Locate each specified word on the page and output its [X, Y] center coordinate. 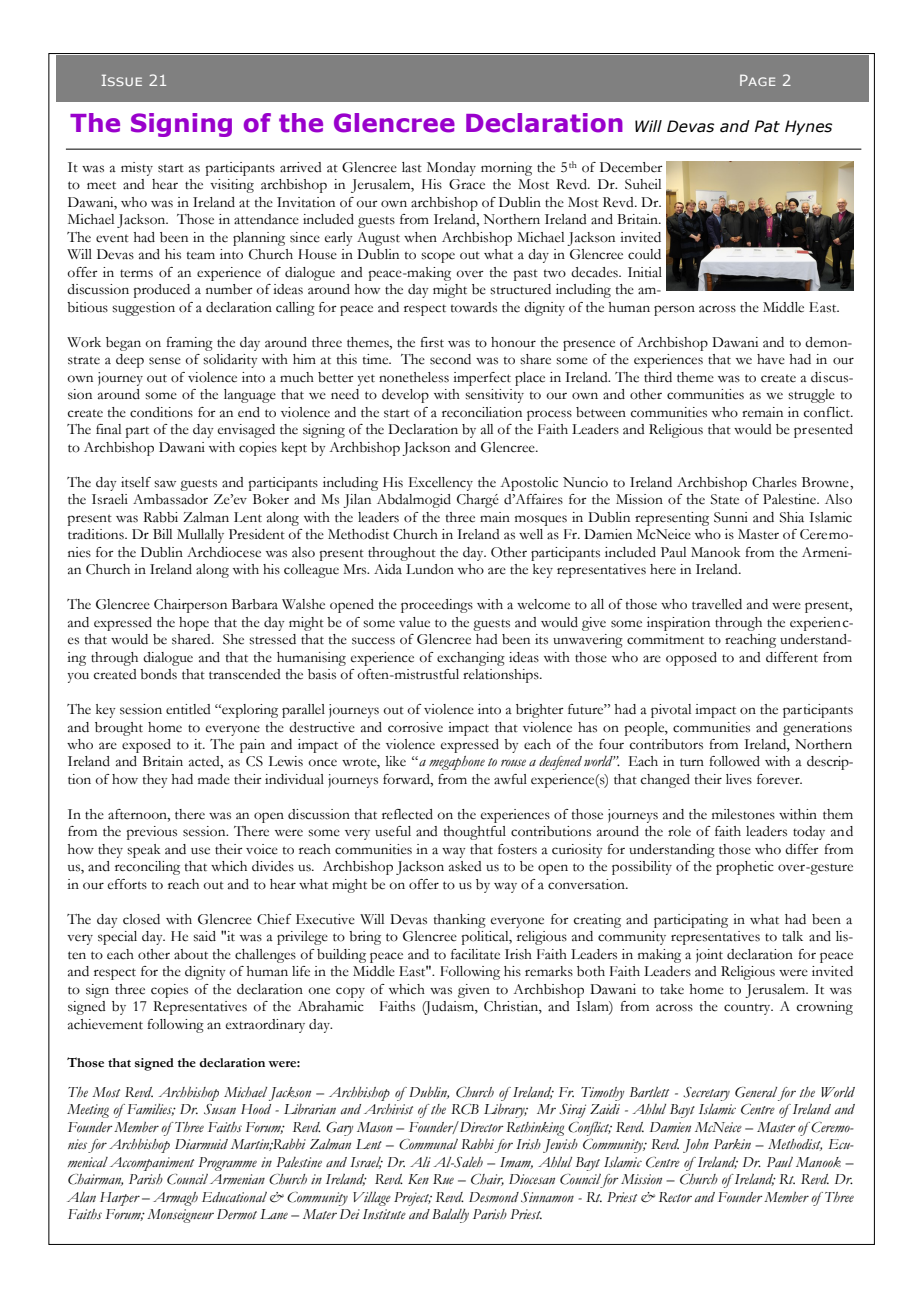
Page [757, 80]
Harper [120, 1199]
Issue [122, 80]
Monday [451, 169]
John [696, 1146]
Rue [443, 1179]
